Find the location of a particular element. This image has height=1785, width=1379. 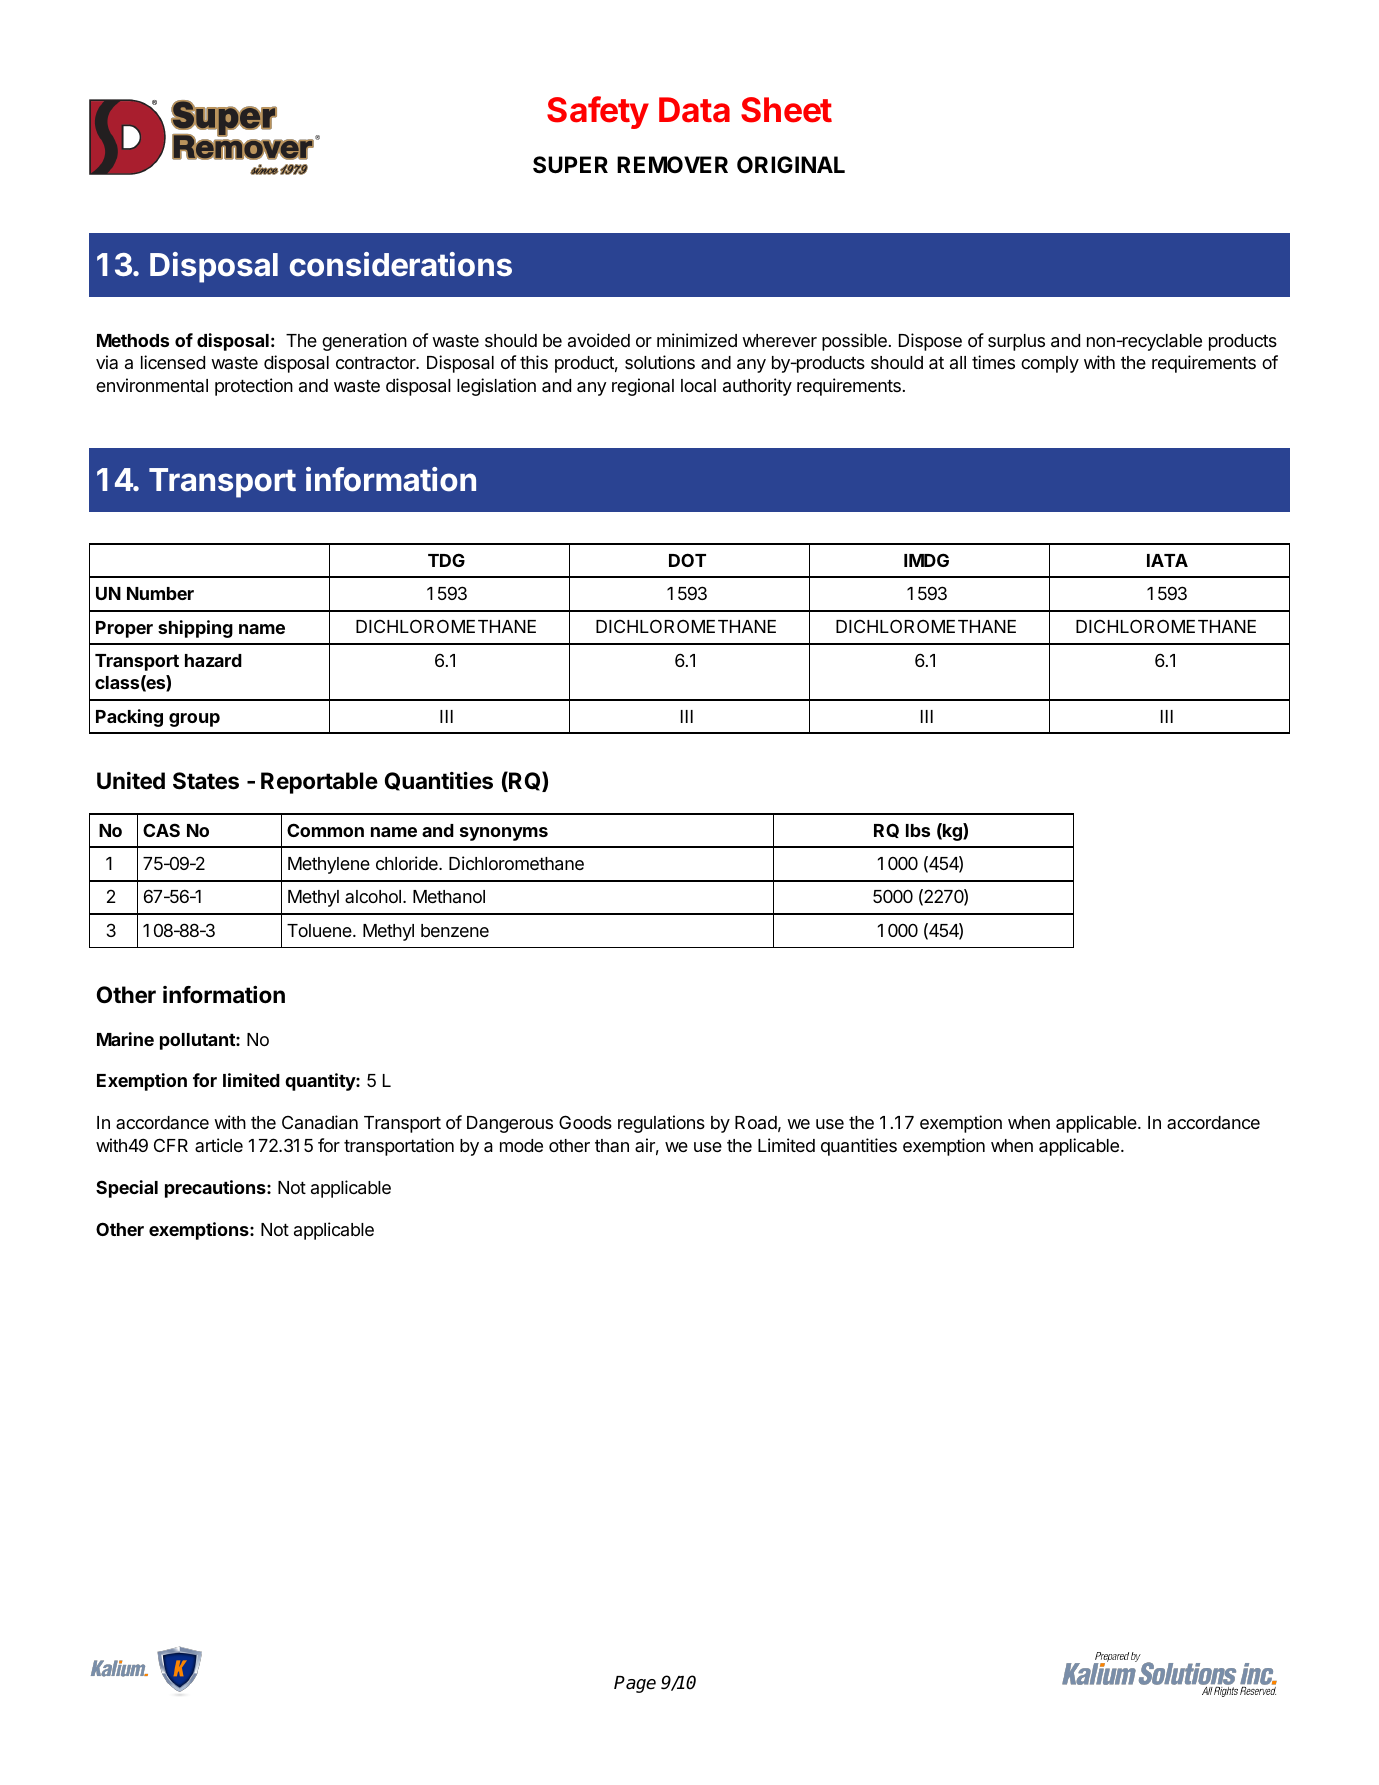

REMOVER is located at coordinates (672, 164).
